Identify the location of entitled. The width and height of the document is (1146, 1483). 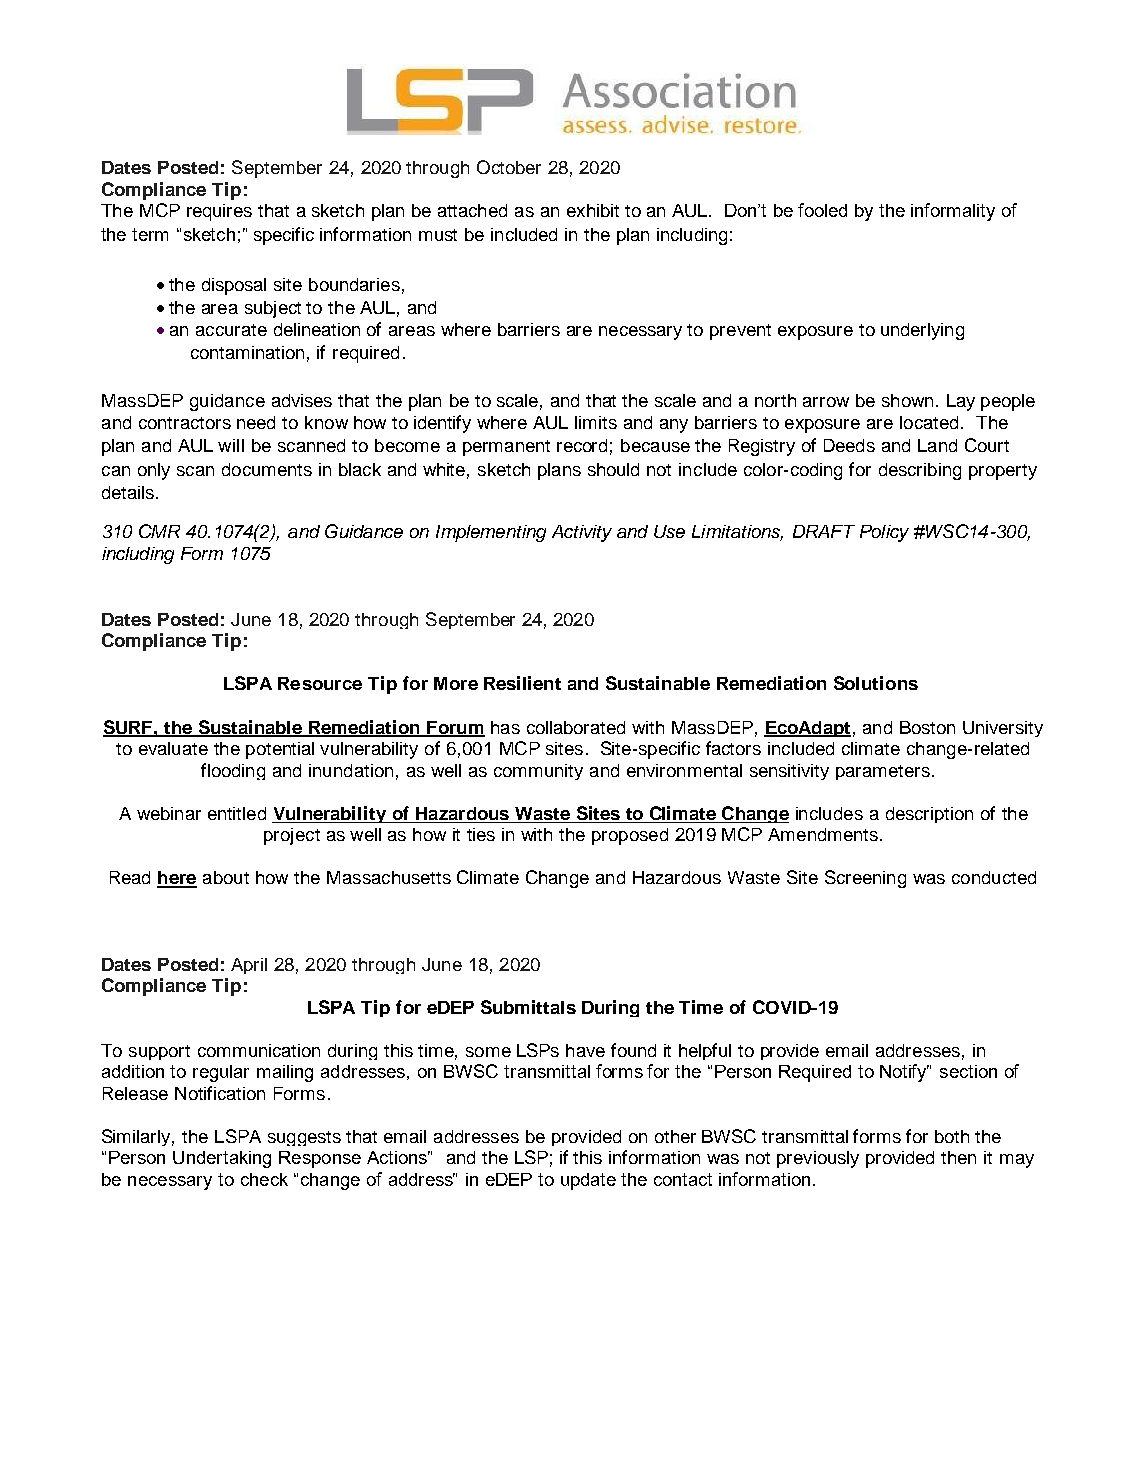
(237, 813).
